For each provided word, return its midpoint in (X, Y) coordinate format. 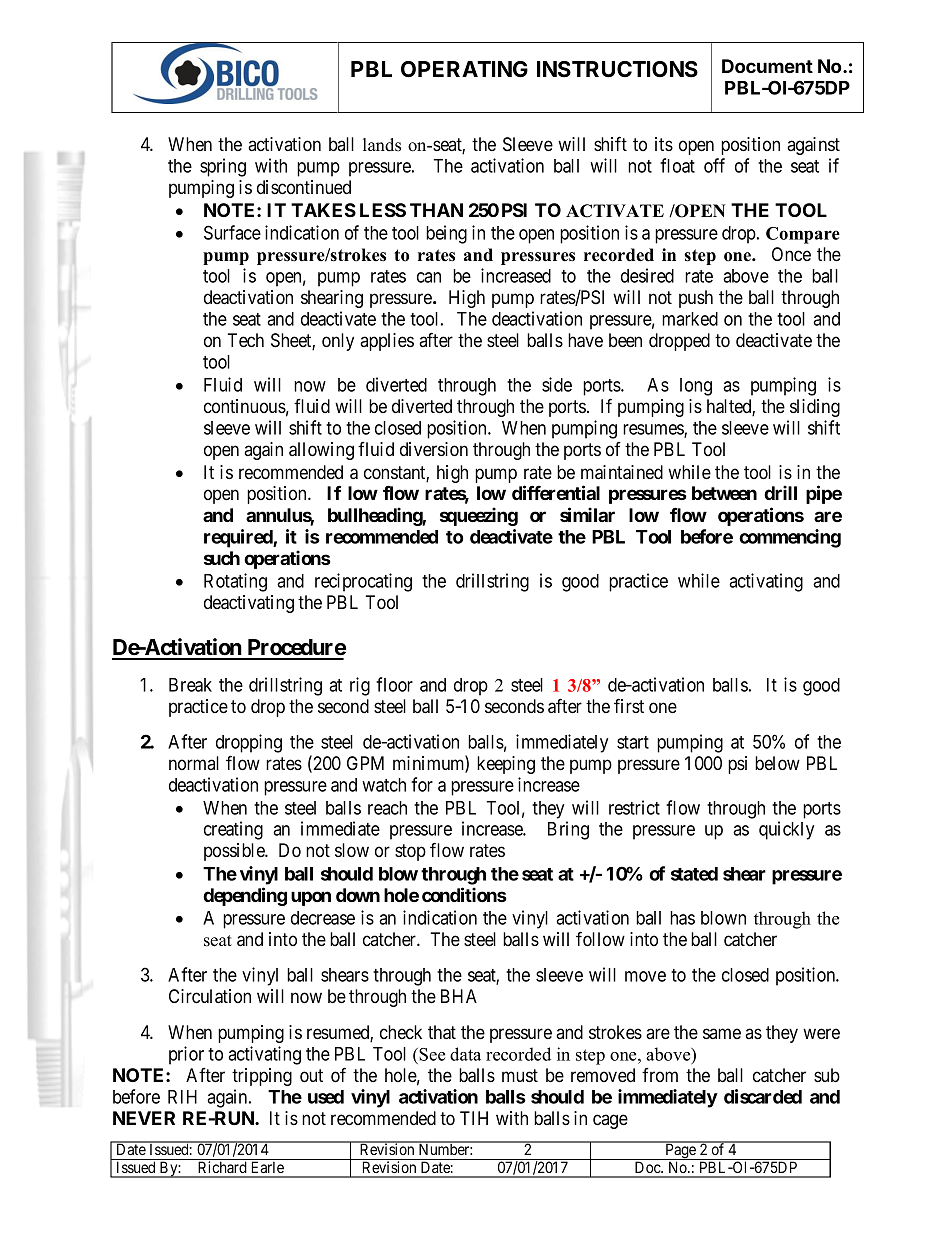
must (520, 1075)
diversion (434, 449)
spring (223, 167)
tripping (262, 1077)
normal (194, 763)
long (696, 387)
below (777, 763)
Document (767, 66)
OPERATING (464, 69)
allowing (321, 451)
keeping (506, 765)
